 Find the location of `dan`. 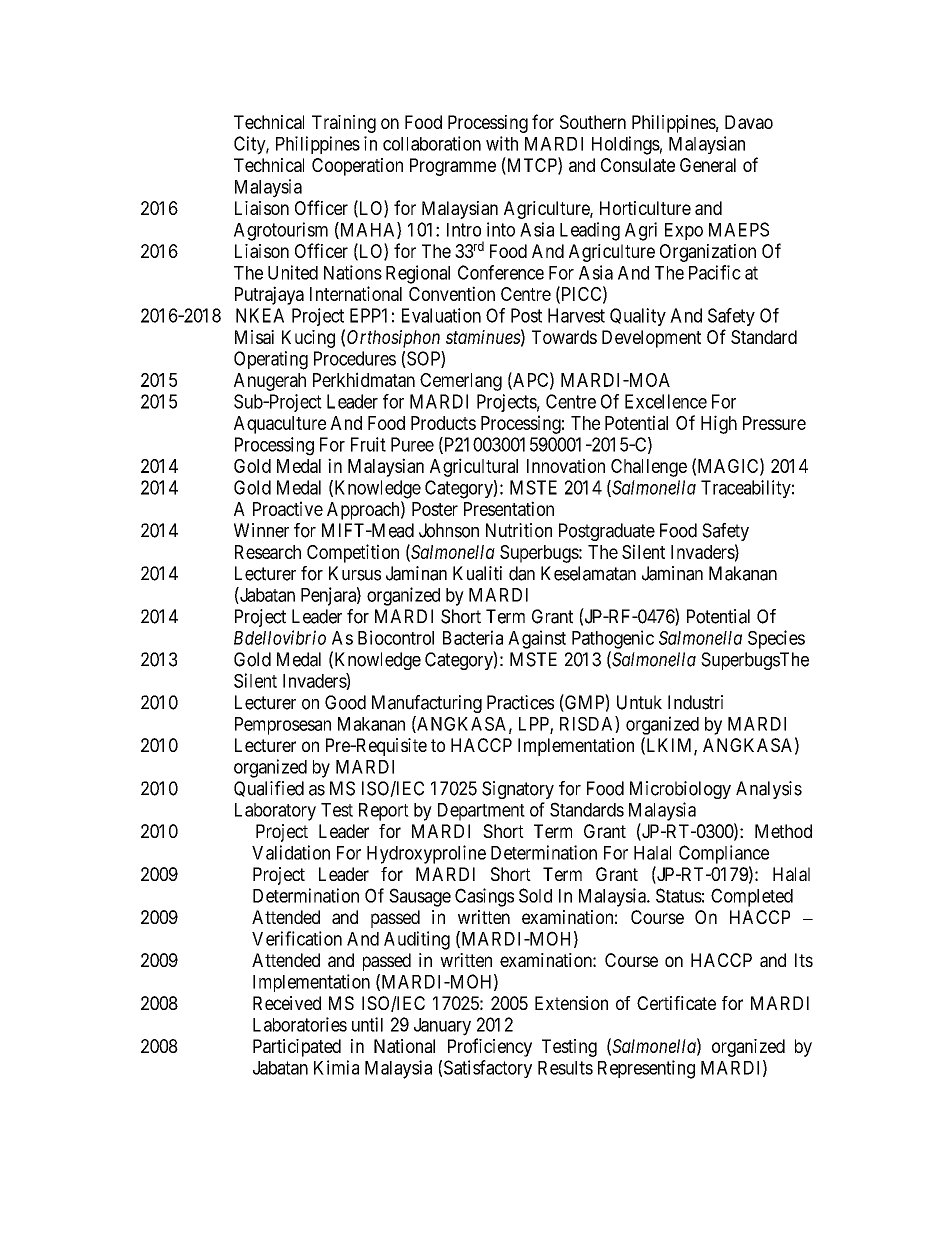

dan is located at coordinates (522, 573).
